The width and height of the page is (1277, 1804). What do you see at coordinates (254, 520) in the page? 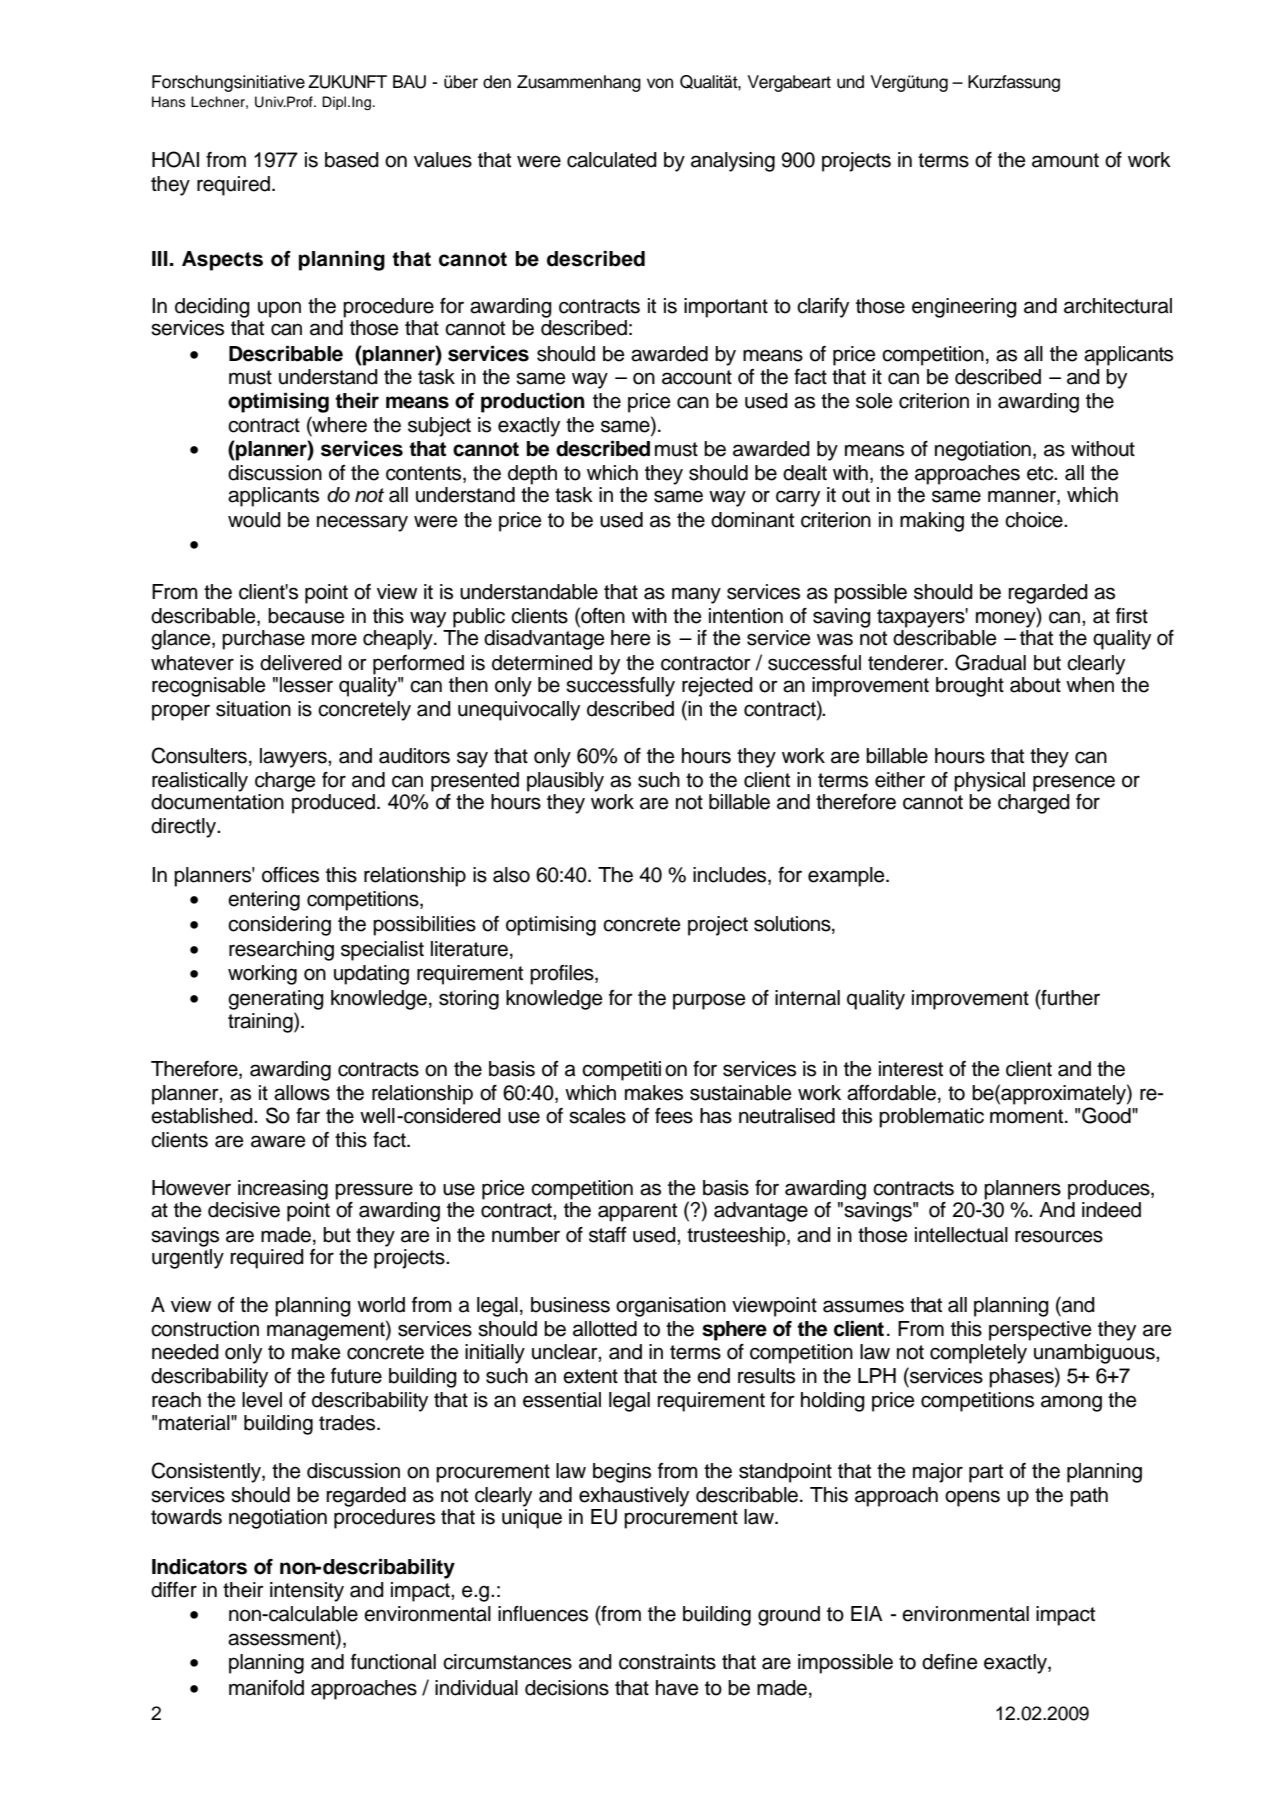
I see `would` at bounding box center [254, 520].
